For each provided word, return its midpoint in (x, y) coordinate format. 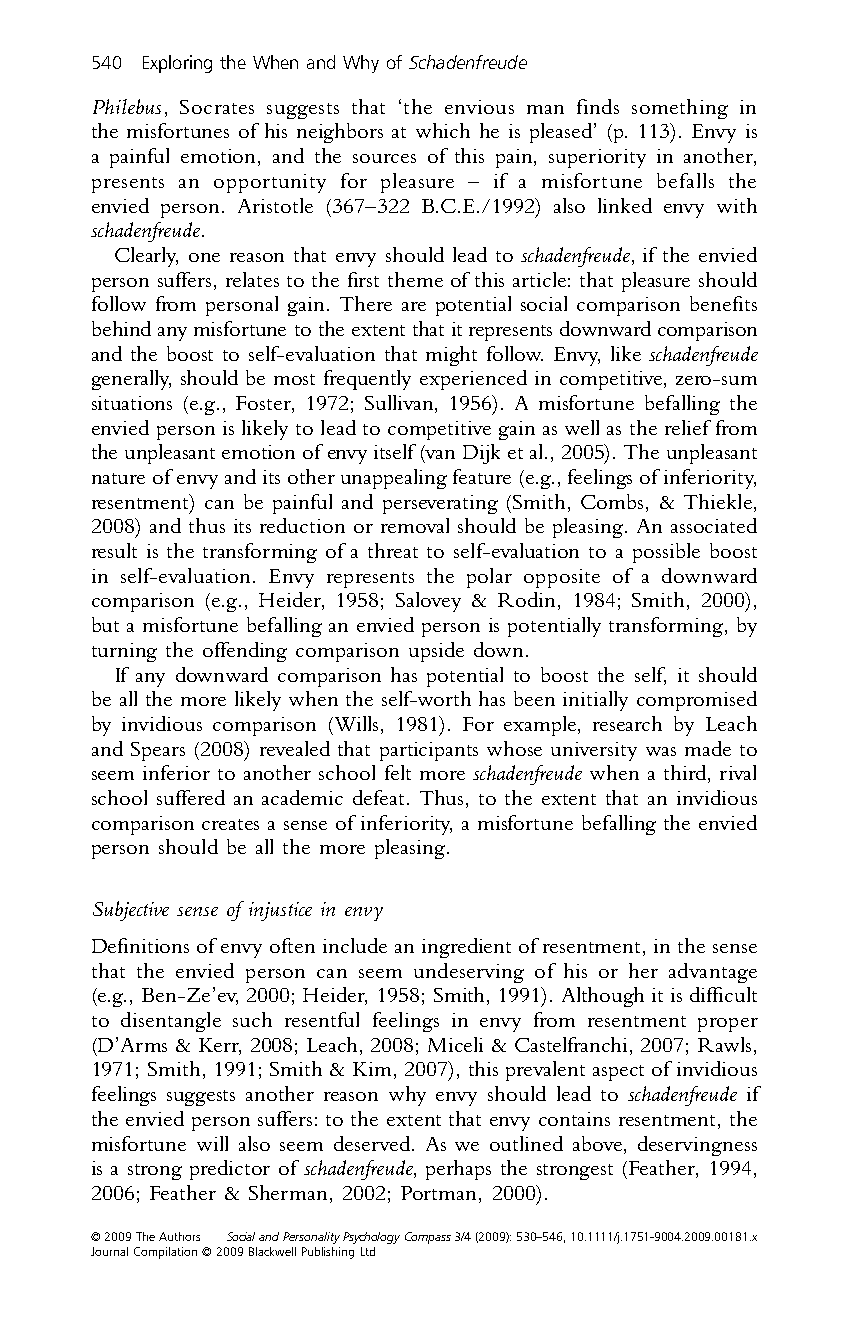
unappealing (394, 479)
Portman (440, 1194)
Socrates (217, 107)
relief (688, 427)
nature (118, 478)
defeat (380, 797)
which (443, 130)
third (685, 772)
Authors (179, 1236)
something (680, 109)
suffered (191, 797)
